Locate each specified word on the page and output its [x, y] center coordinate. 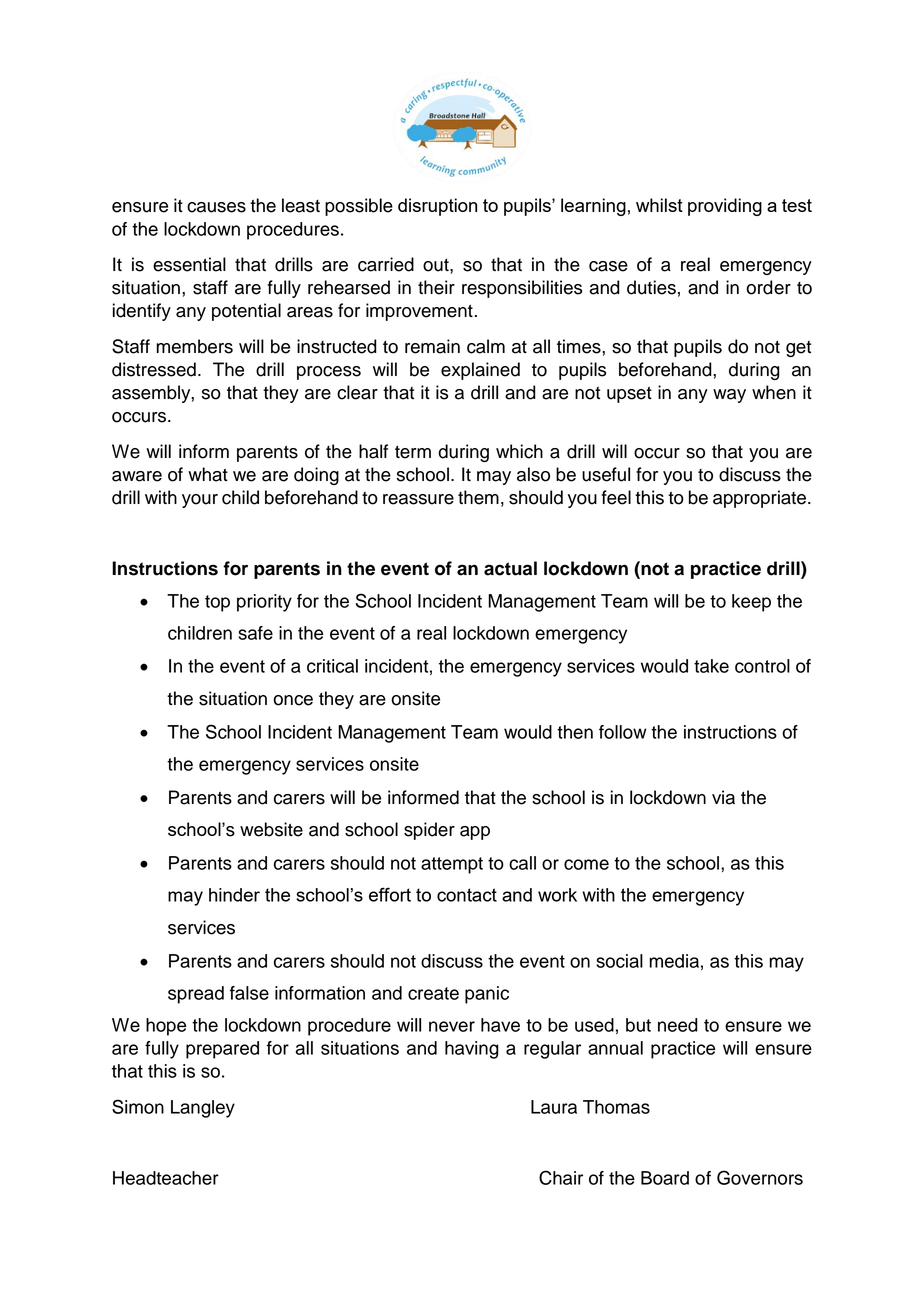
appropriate [759, 499]
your [200, 501]
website [271, 829]
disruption [437, 207]
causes [216, 207]
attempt [452, 865]
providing [725, 207]
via [723, 797]
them [478, 497]
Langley [203, 1109]
